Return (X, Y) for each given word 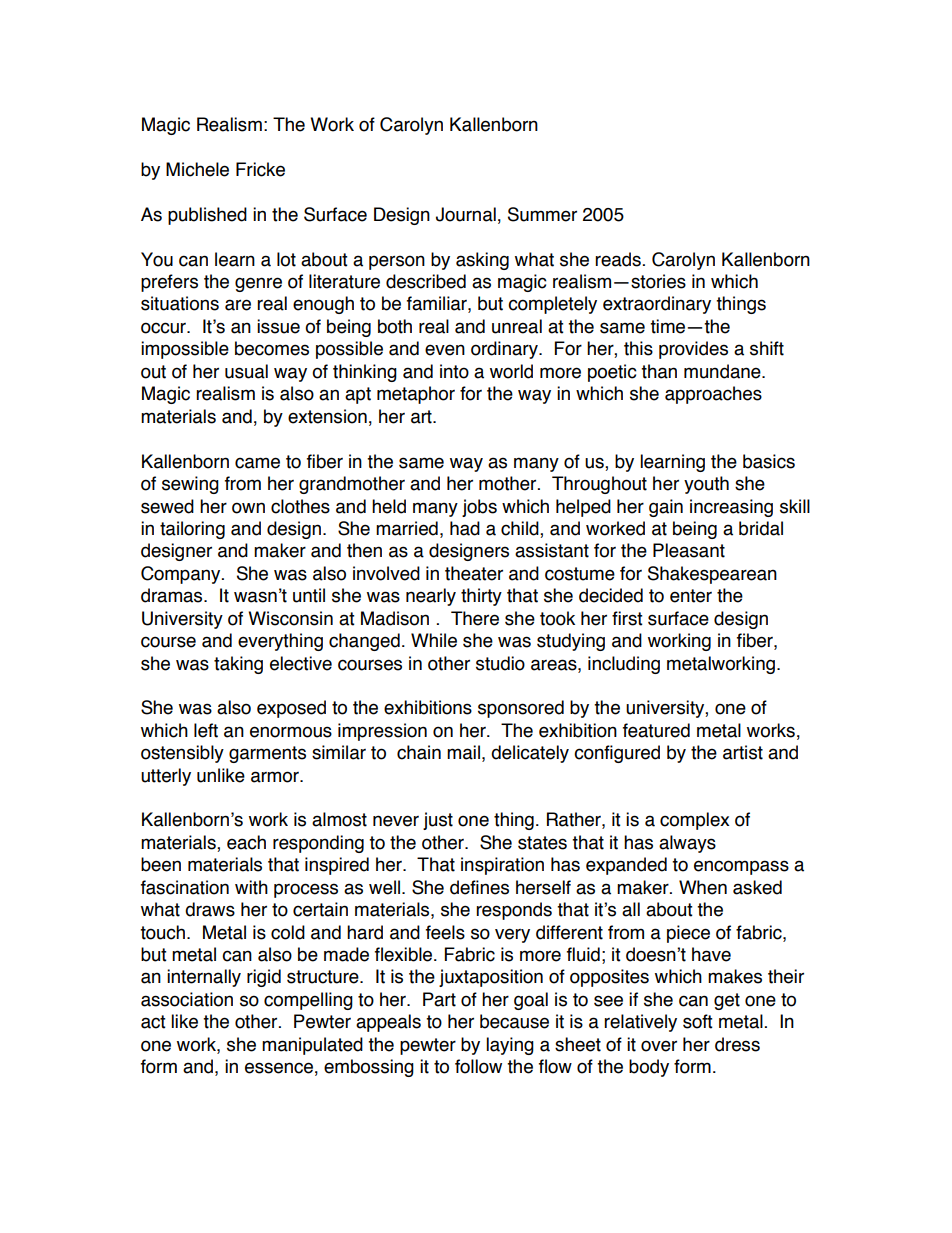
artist (743, 752)
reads (618, 259)
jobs (479, 508)
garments (267, 754)
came (257, 463)
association (187, 999)
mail (463, 752)
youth (706, 485)
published (207, 216)
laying (510, 1046)
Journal (466, 214)
